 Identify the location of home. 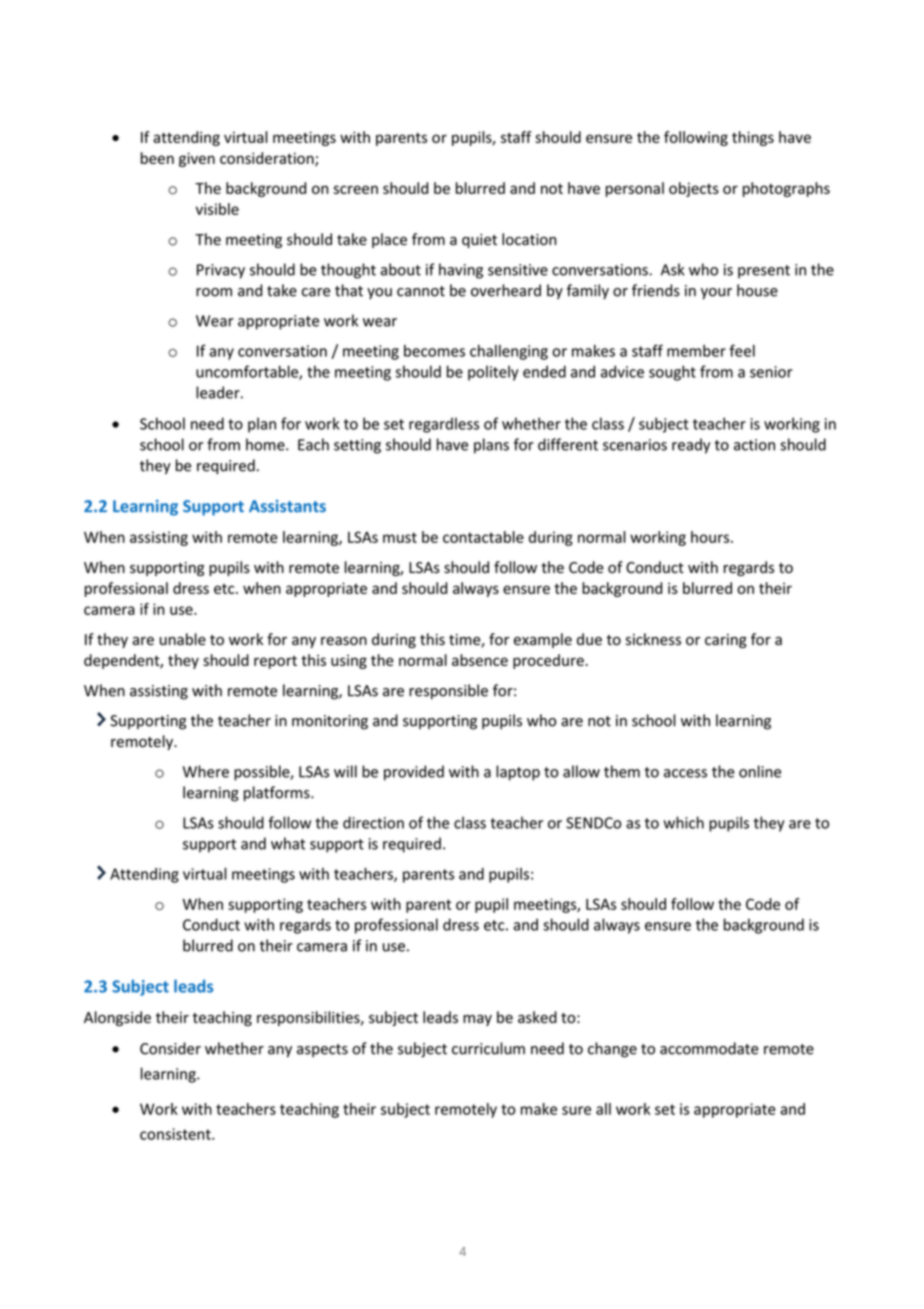
(266, 444).
